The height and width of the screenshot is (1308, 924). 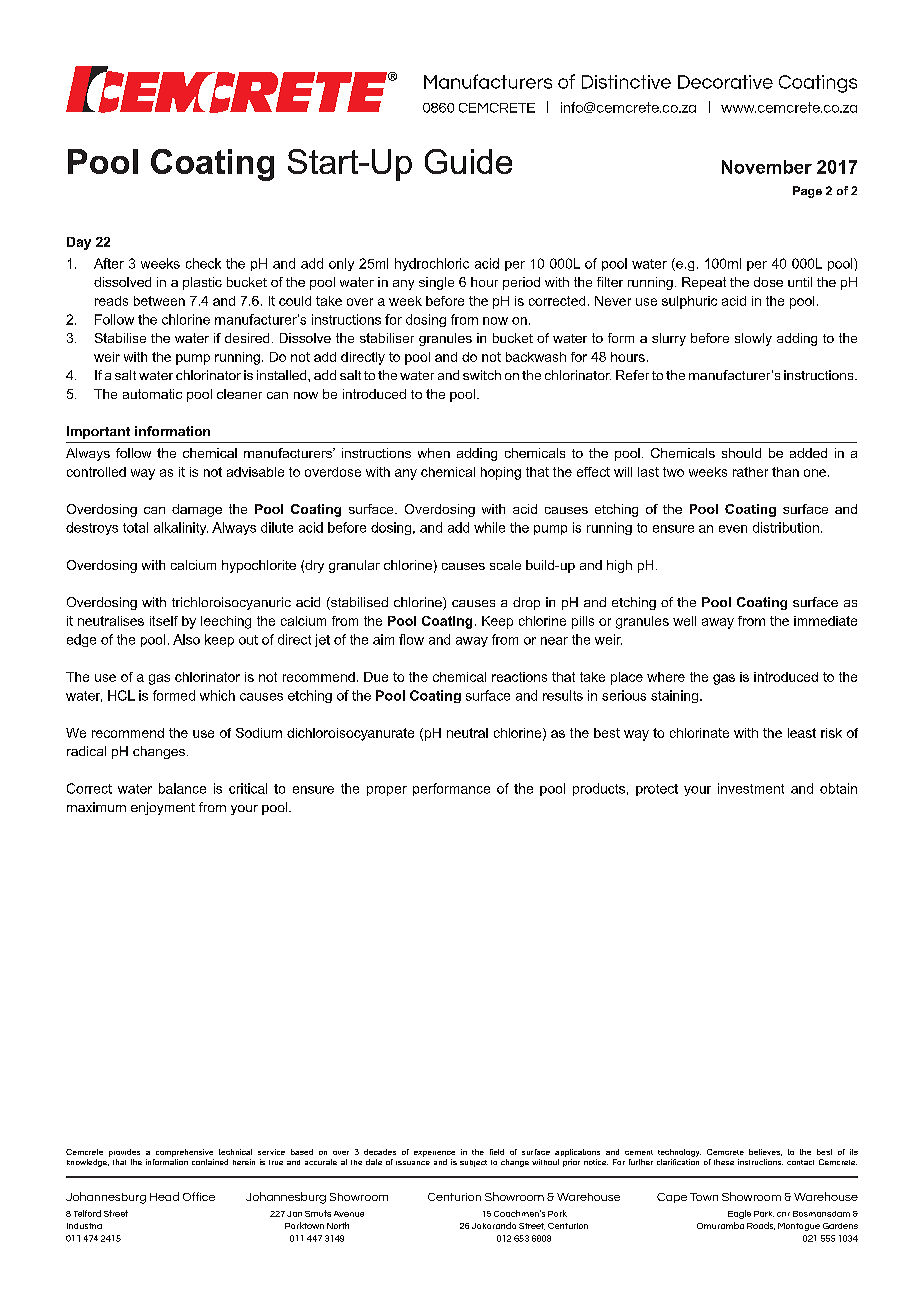 What do you see at coordinates (79, 243) in the screenshot?
I see `Day` at bounding box center [79, 243].
